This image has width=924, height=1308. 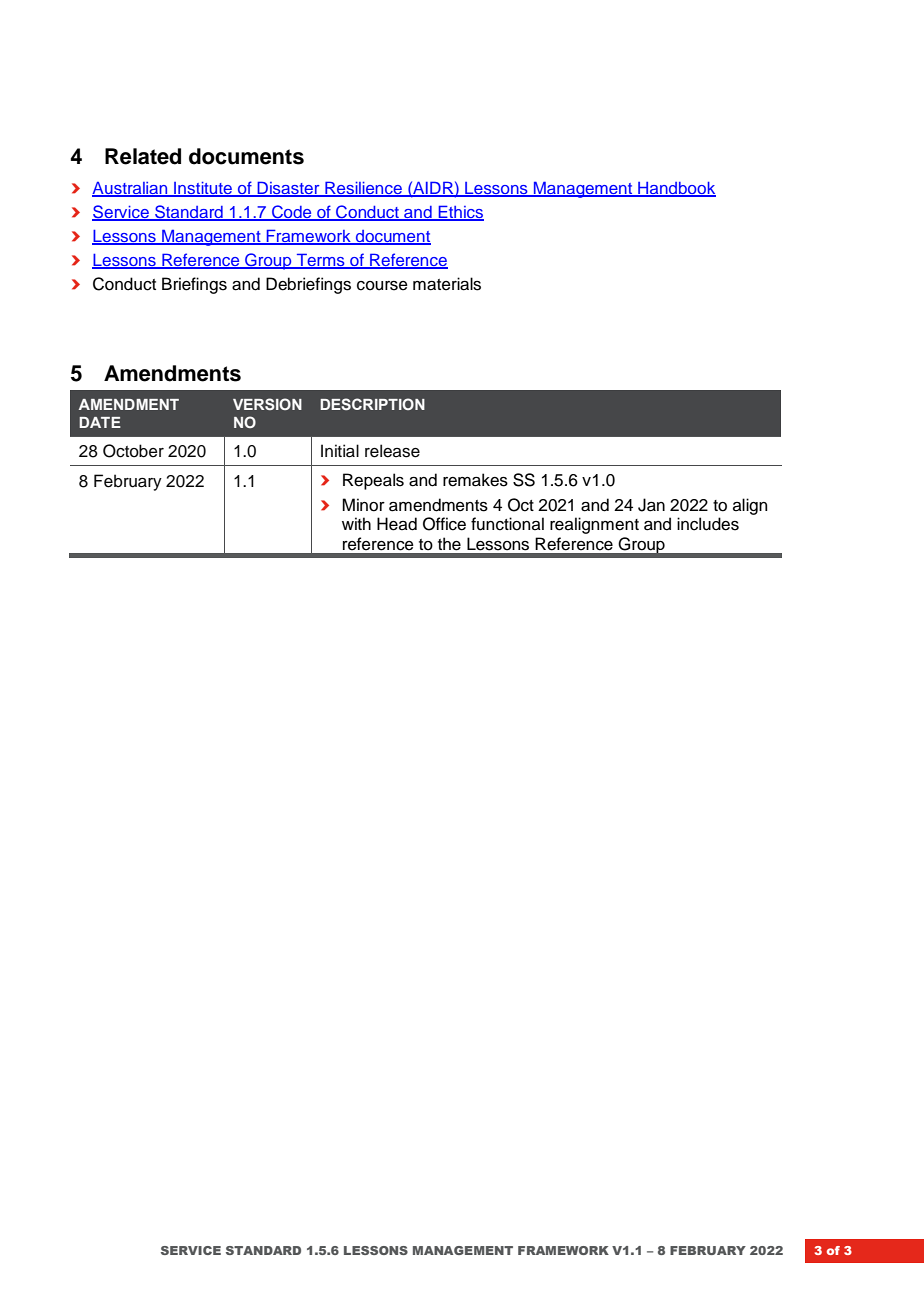 I want to click on VERSION, so click(x=267, y=404).
